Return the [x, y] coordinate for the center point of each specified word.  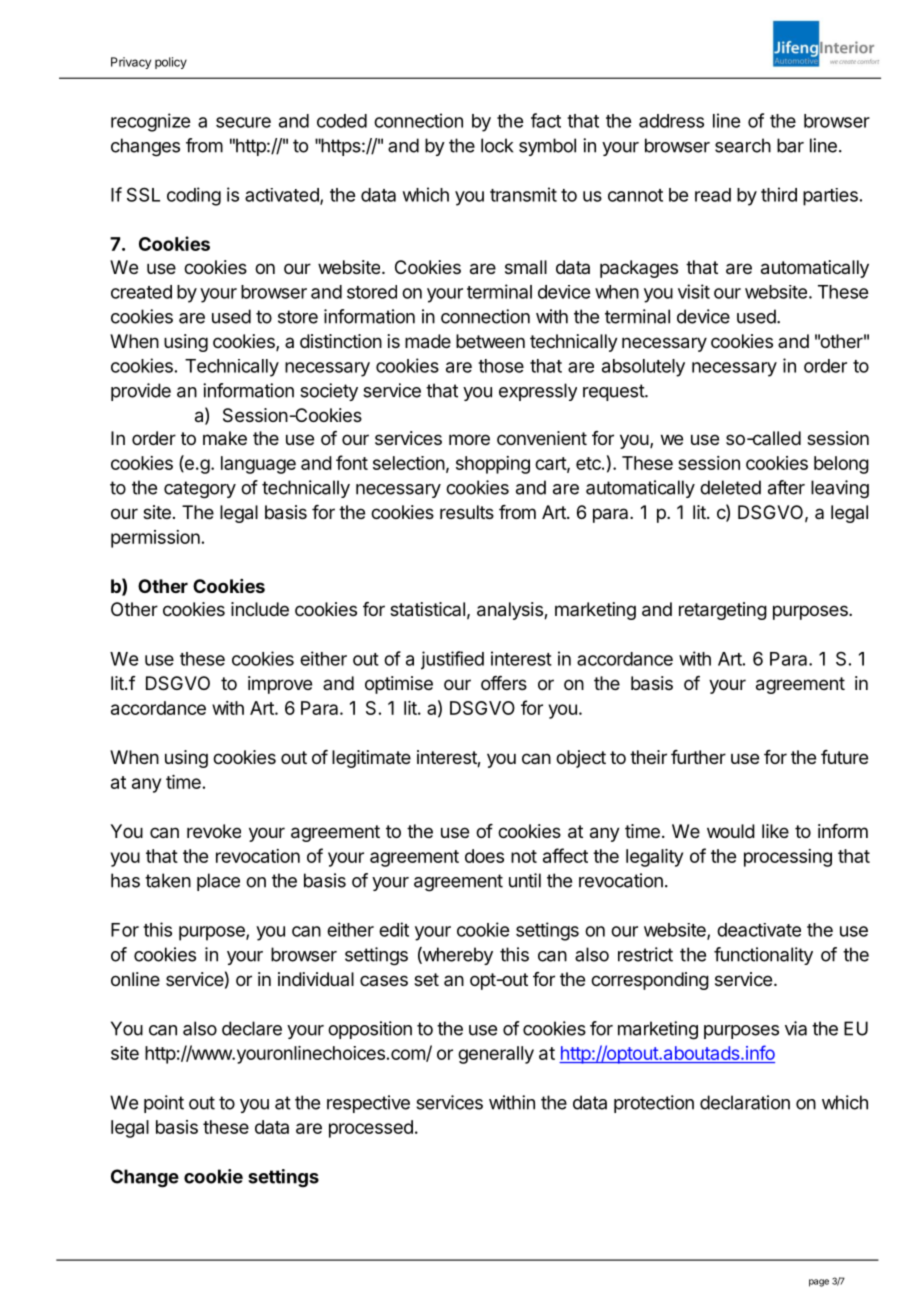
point [164, 1104]
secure [243, 122]
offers [504, 683]
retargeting [723, 611]
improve [280, 685]
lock [497, 145]
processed [371, 1129]
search [743, 145]
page [819, 1283]
